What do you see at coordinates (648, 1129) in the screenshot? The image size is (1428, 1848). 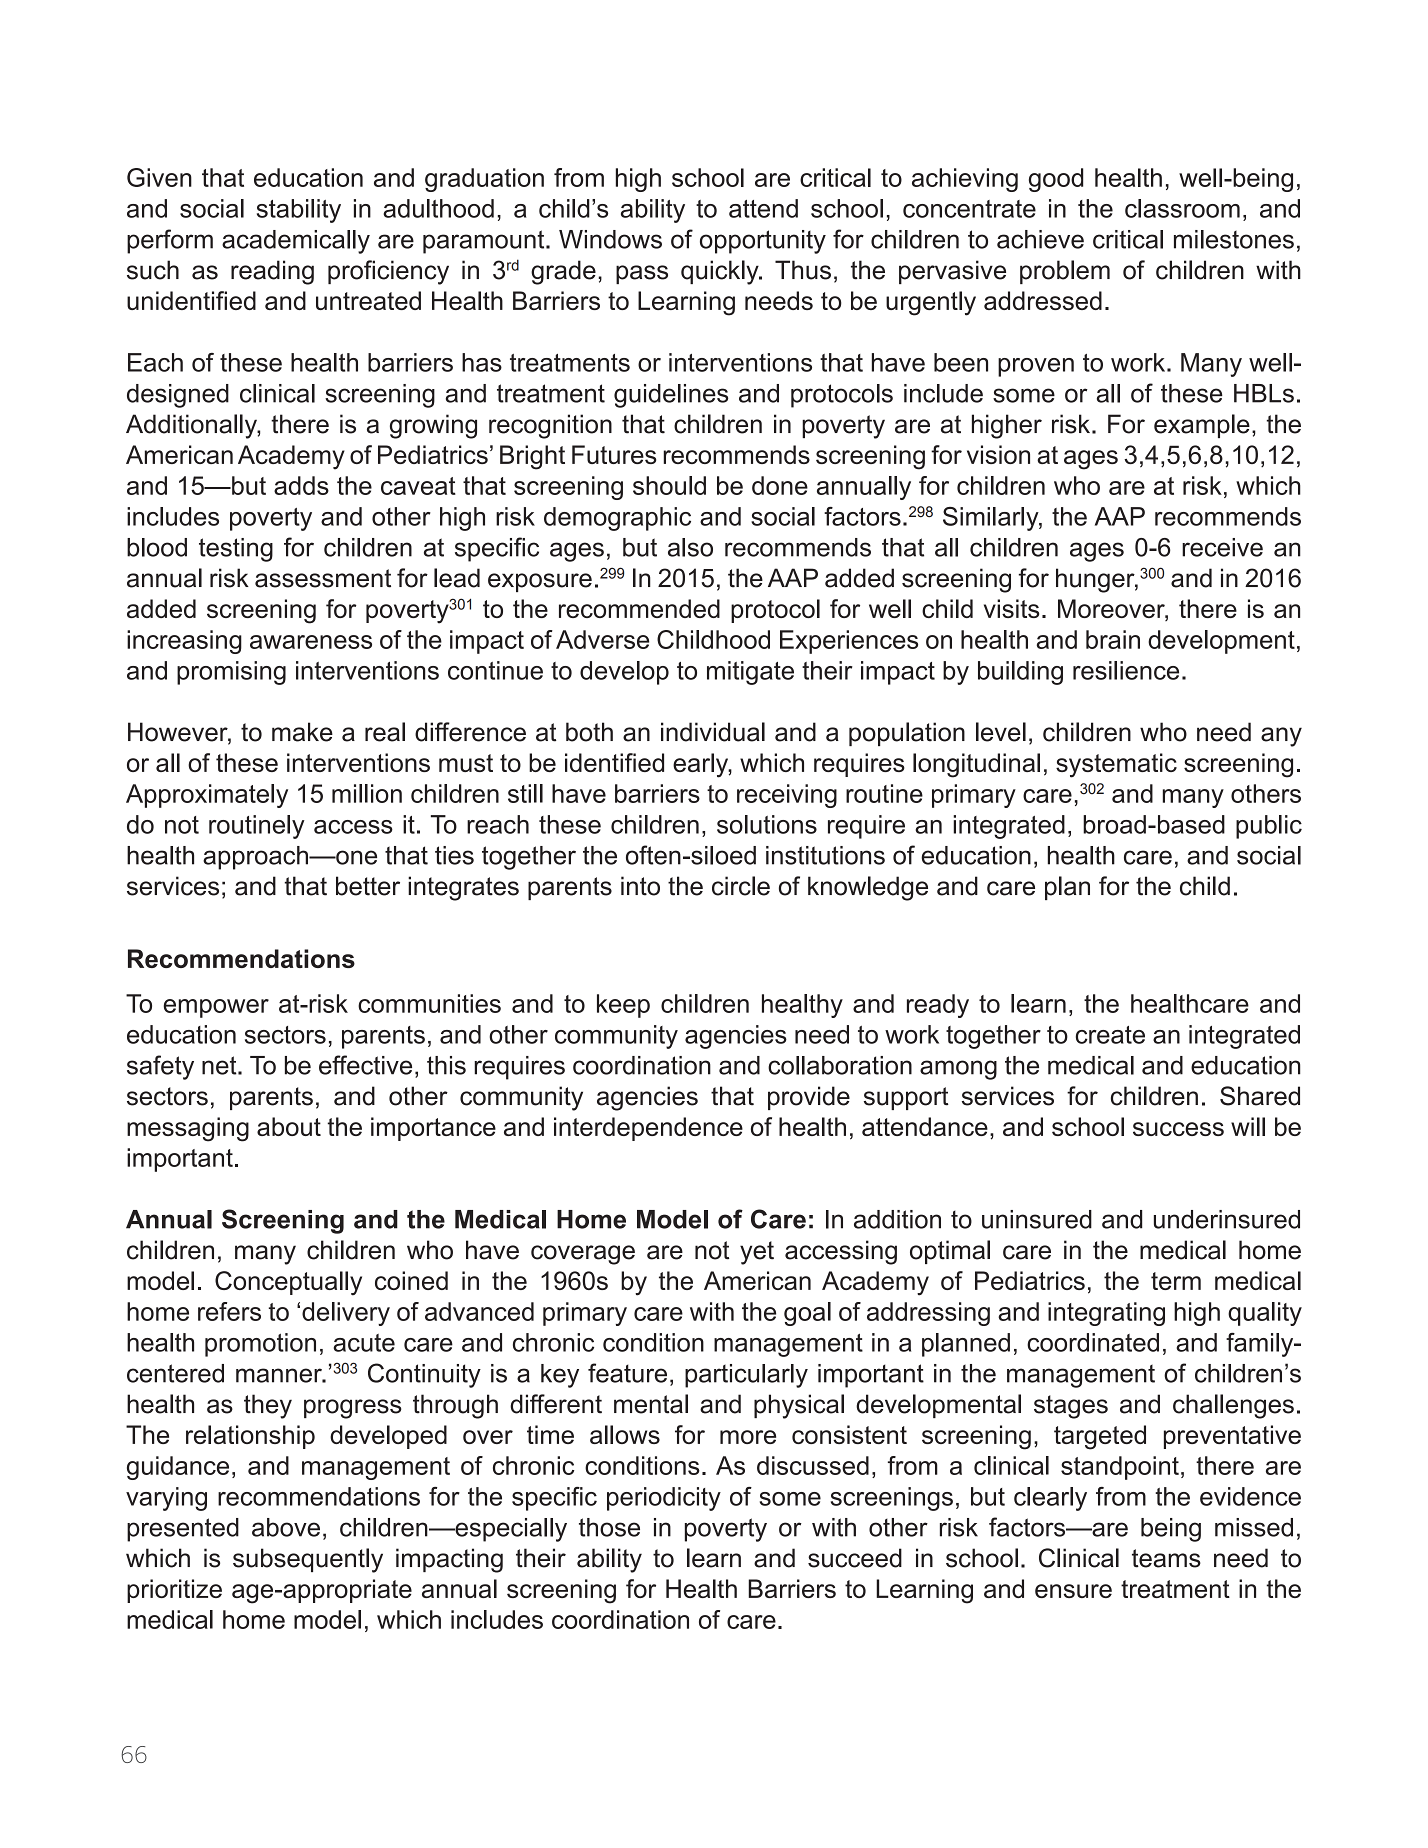 I see `interdependence` at bounding box center [648, 1129].
